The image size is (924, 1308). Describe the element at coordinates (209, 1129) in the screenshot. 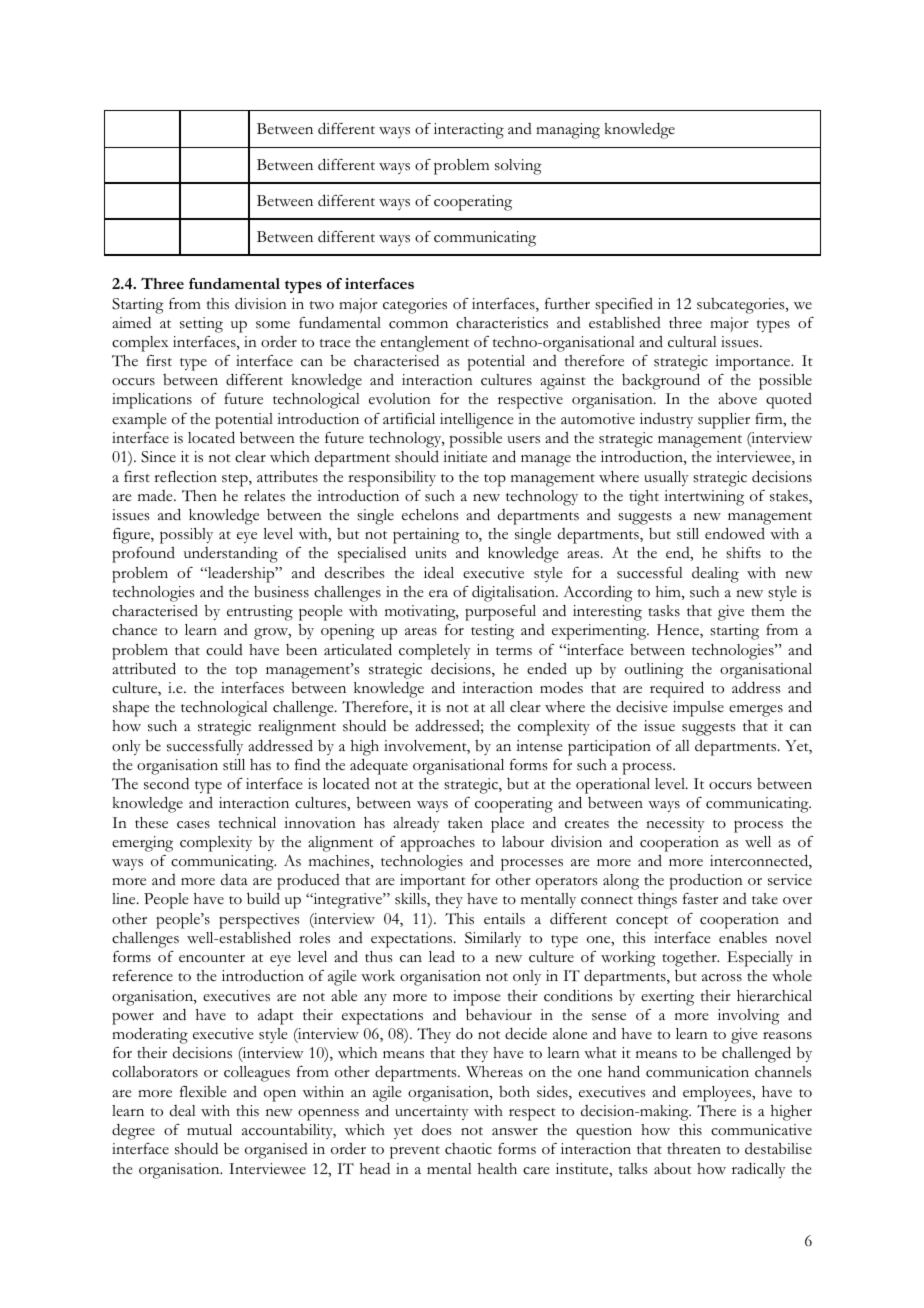

I see `mutual` at that location.
